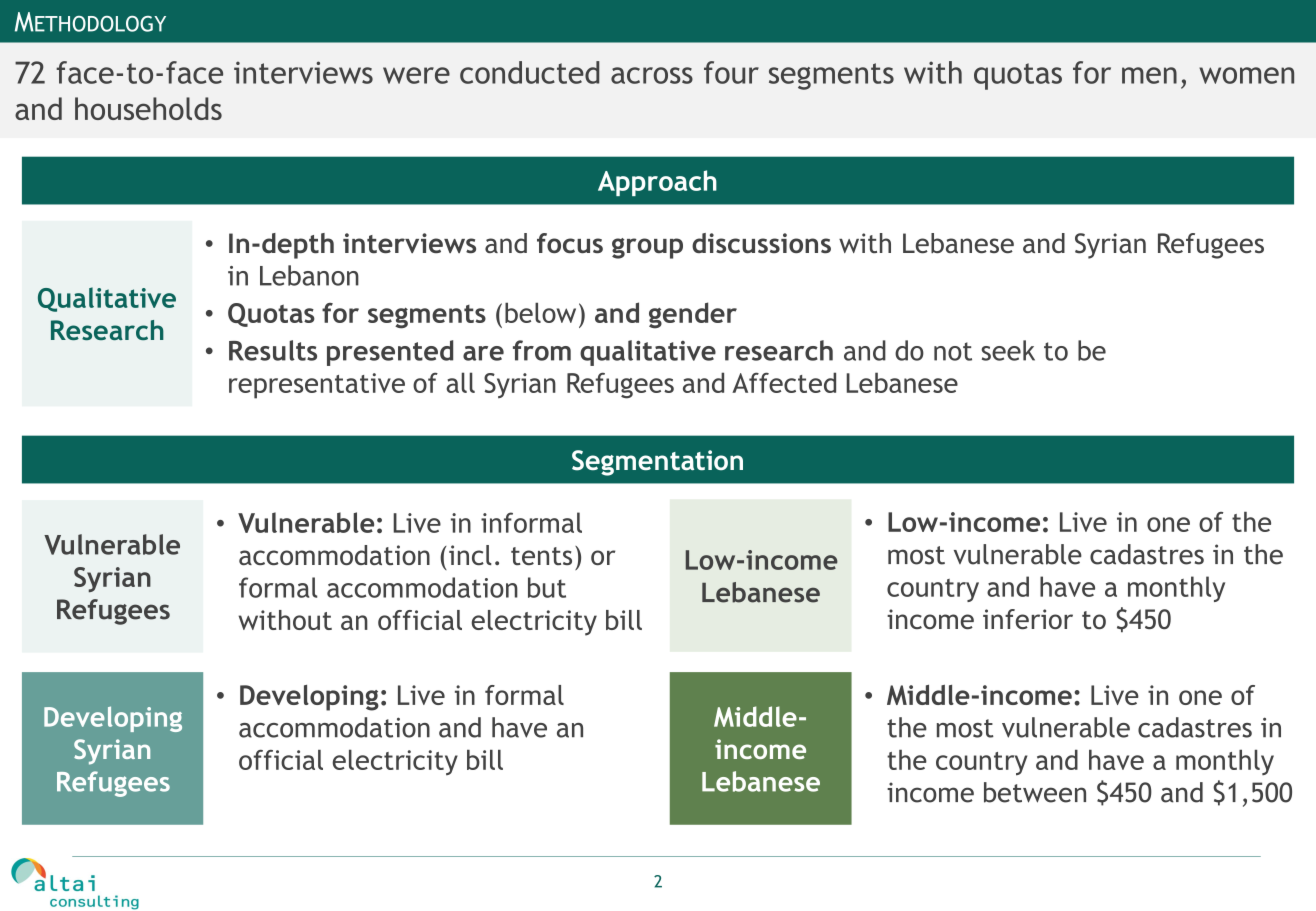 The image size is (1316, 911). Describe the element at coordinates (547, 587) in the screenshot. I see `but` at that location.
